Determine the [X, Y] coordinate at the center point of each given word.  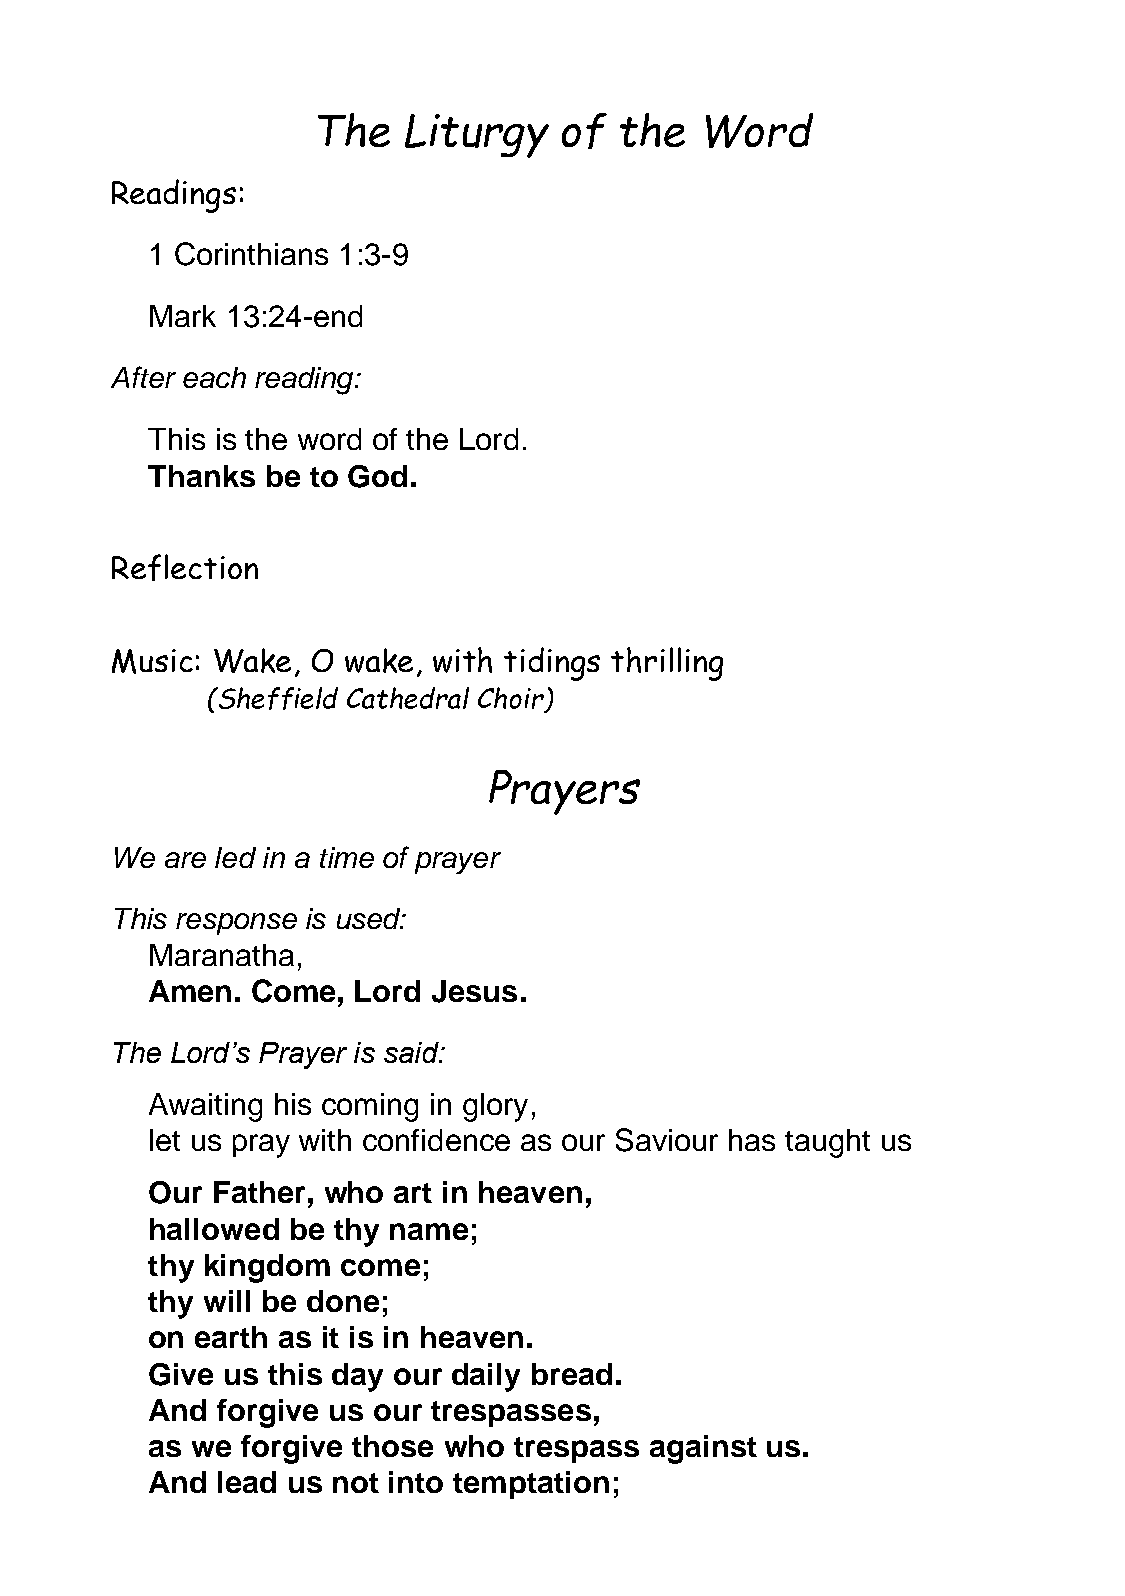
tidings [552, 664]
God [377, 476]
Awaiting [205, 1107]
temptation [531, 1485]
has [752, 1140]
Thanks [201, 476]
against [703, 1449]
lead [247, 1482]
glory [495, 1107]
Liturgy [477, 136]
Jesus [474, 991]
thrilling [667, 664]
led [235, 857]
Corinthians [251, 254]
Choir [511, 698]
